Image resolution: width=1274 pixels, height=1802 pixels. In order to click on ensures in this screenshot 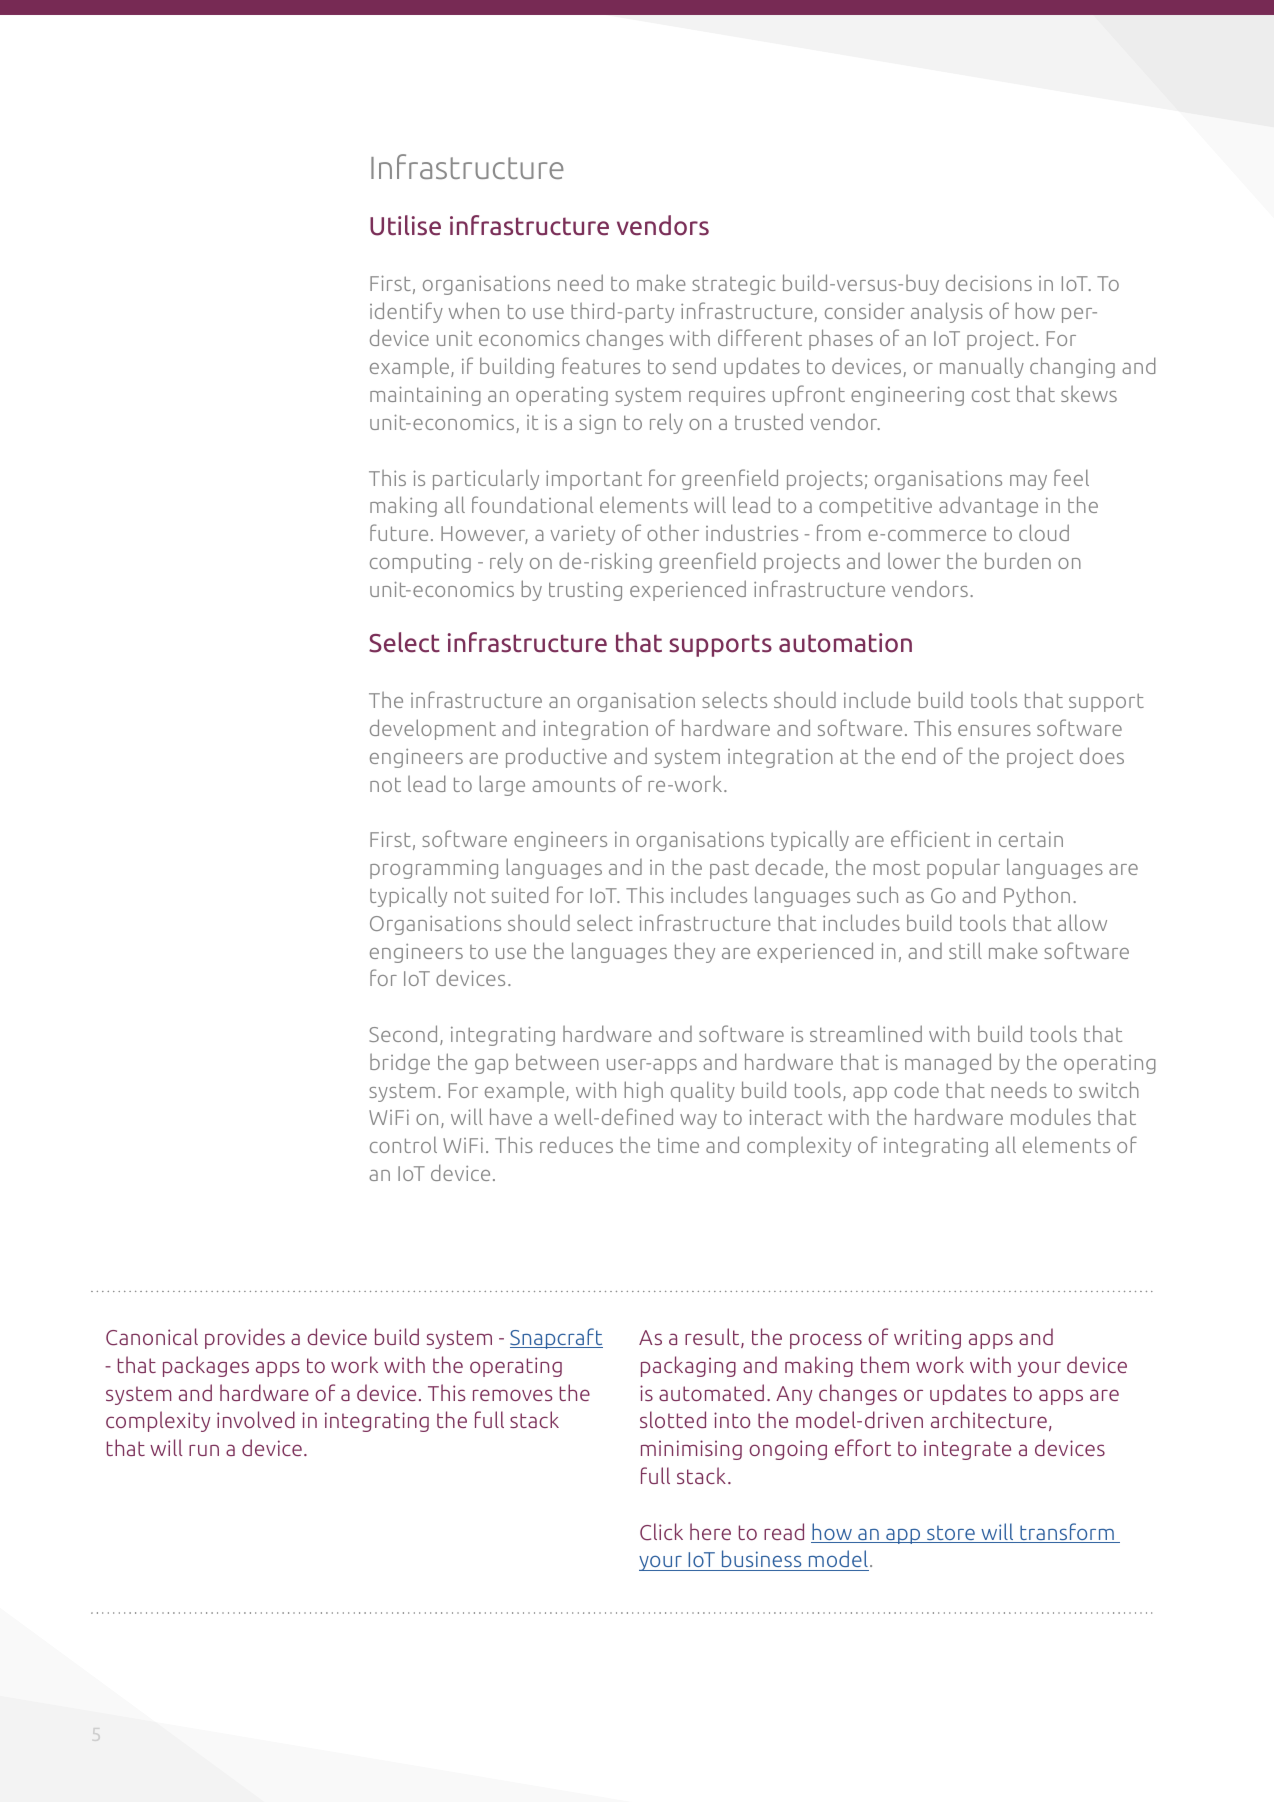, I will do `click(994, 730)`.
